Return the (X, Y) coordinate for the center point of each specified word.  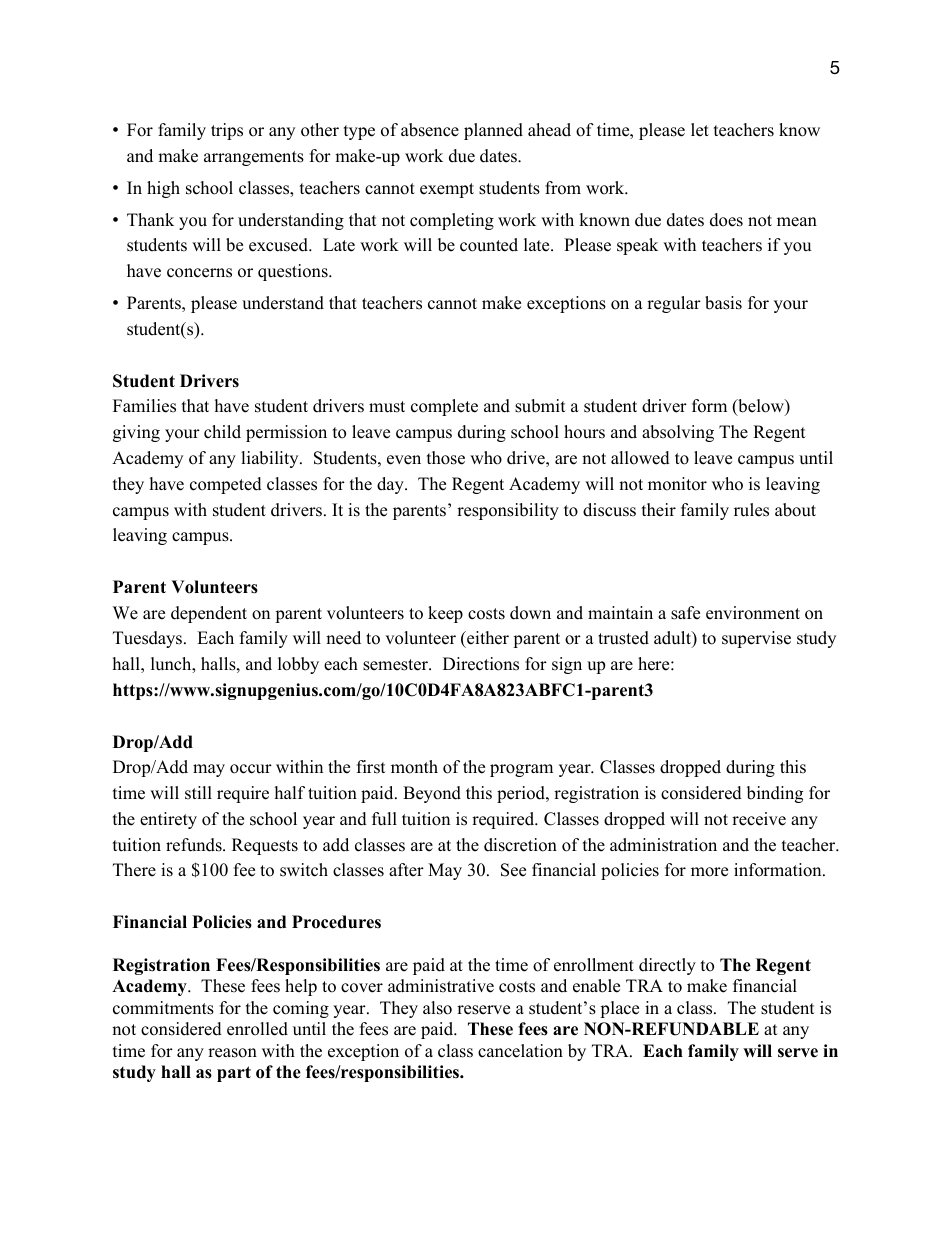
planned (493, 131)
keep (445, 614)
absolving (678, 433)
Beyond (432, 794)
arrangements (254, 158)
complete (444, 407)
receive (759, 819)
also (437, 1008)
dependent (209, 614)
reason (232, 1053)
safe (685, 613)
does (726, 220)
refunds (195, 845)
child (222, 432)
